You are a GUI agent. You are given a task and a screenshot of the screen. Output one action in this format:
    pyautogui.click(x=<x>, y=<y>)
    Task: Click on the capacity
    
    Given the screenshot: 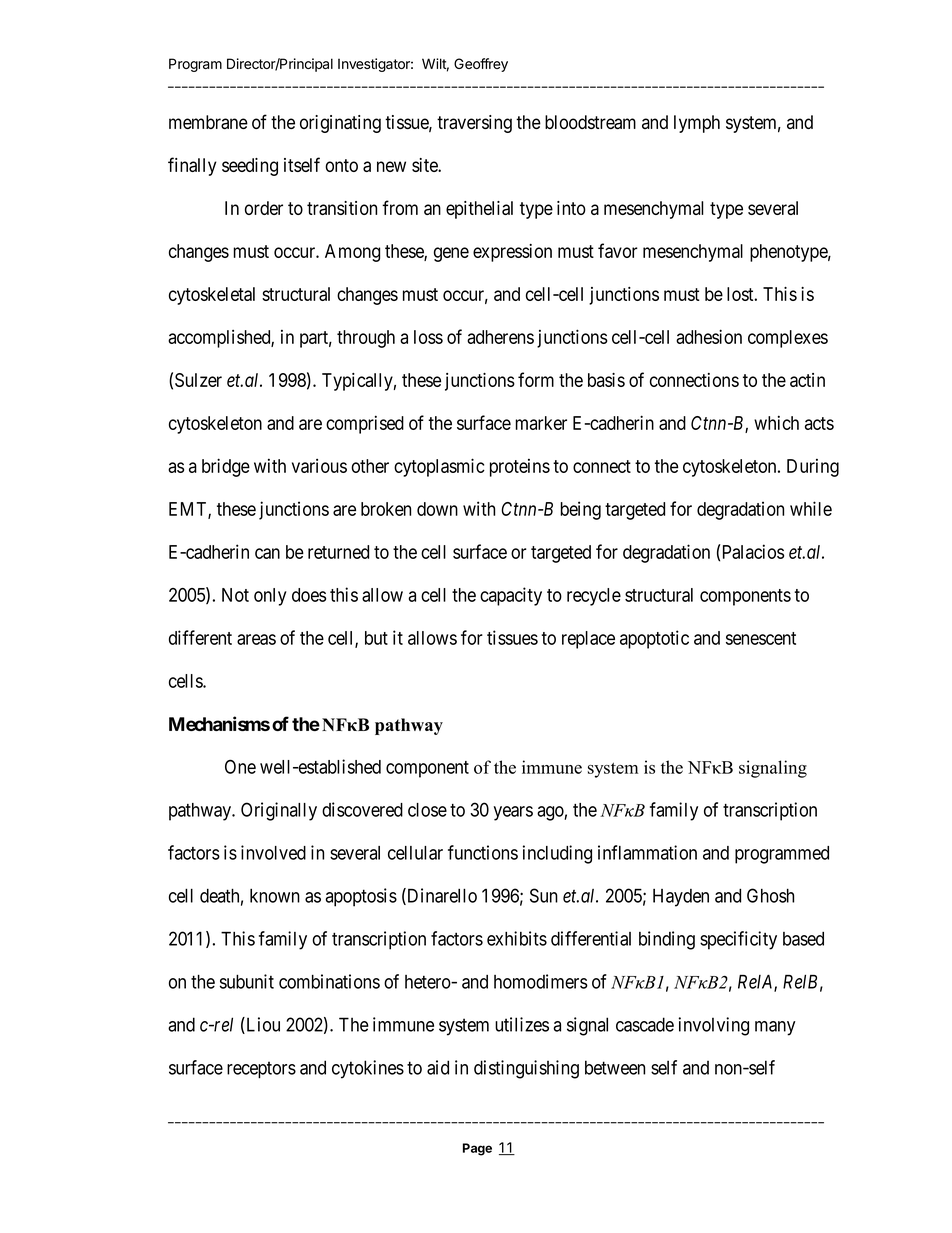 What is the action you would take?
    pyautogui.click(x=511, y=596)
